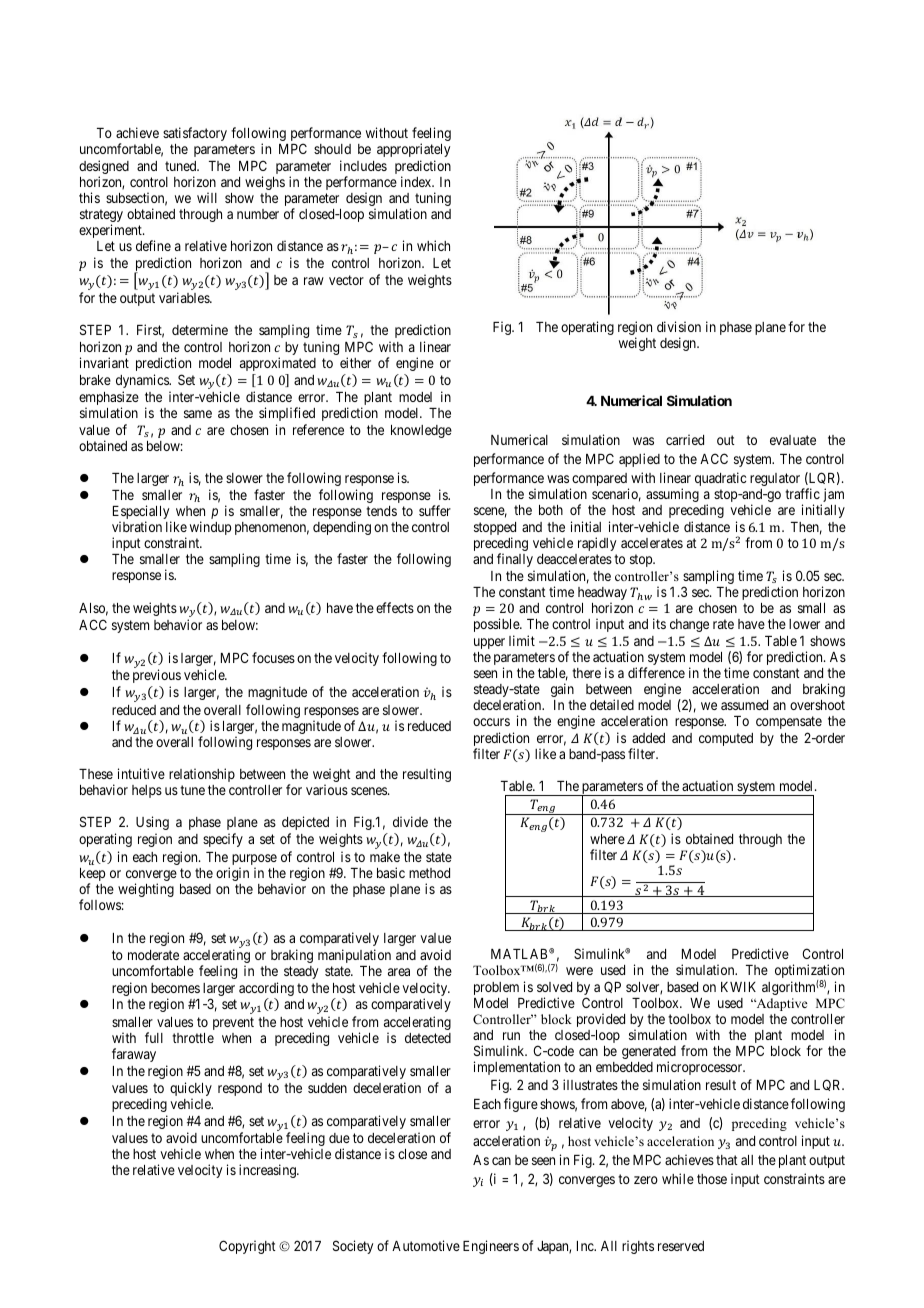  What do you see at coordinates (491, 722) in the screenshot?
I see `occurs` at bounding box center [491, 722].
